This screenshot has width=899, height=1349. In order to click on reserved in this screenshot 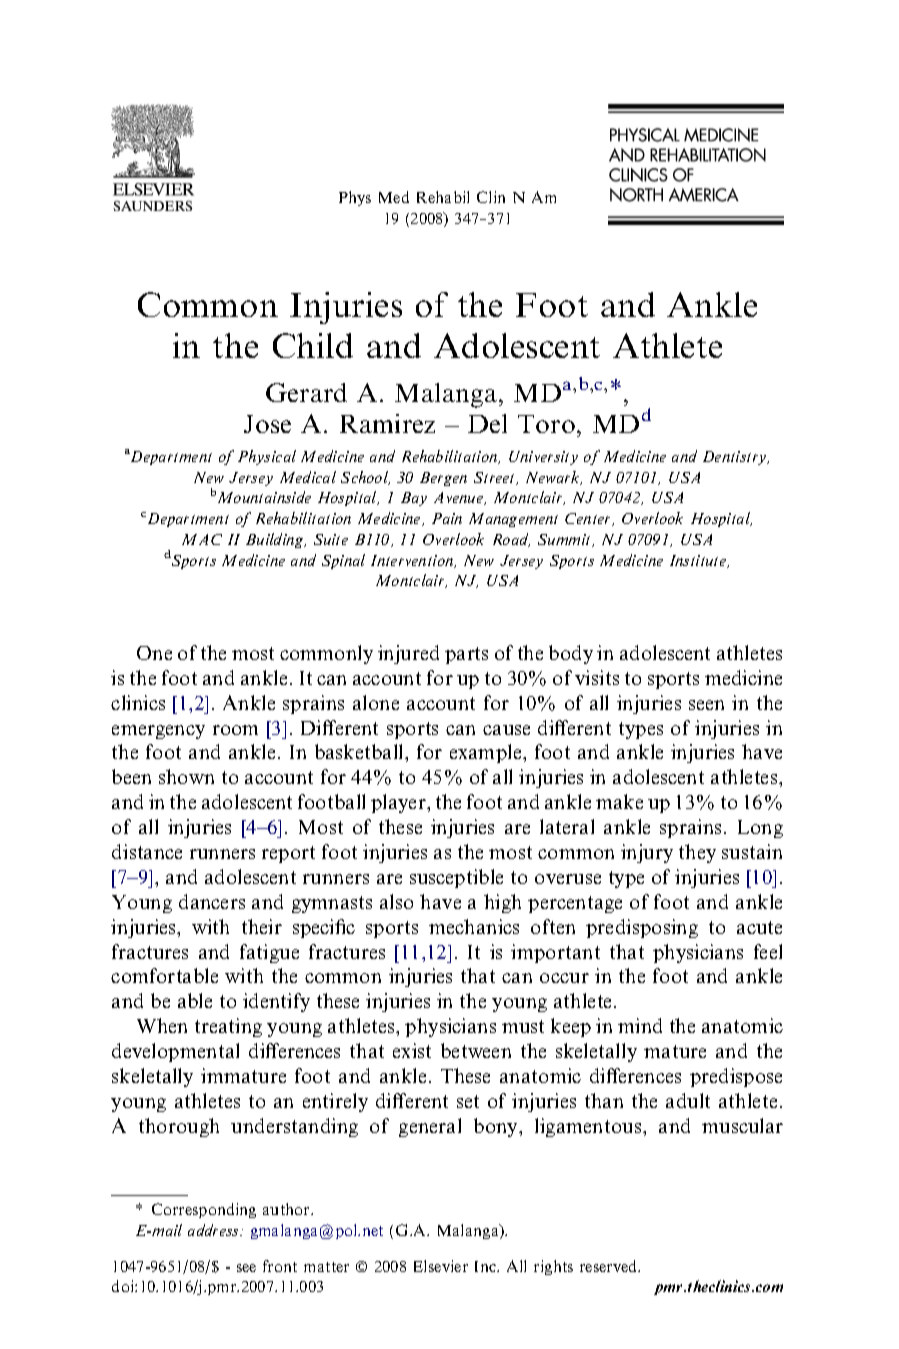, I will do `click(610, 1266)`.
